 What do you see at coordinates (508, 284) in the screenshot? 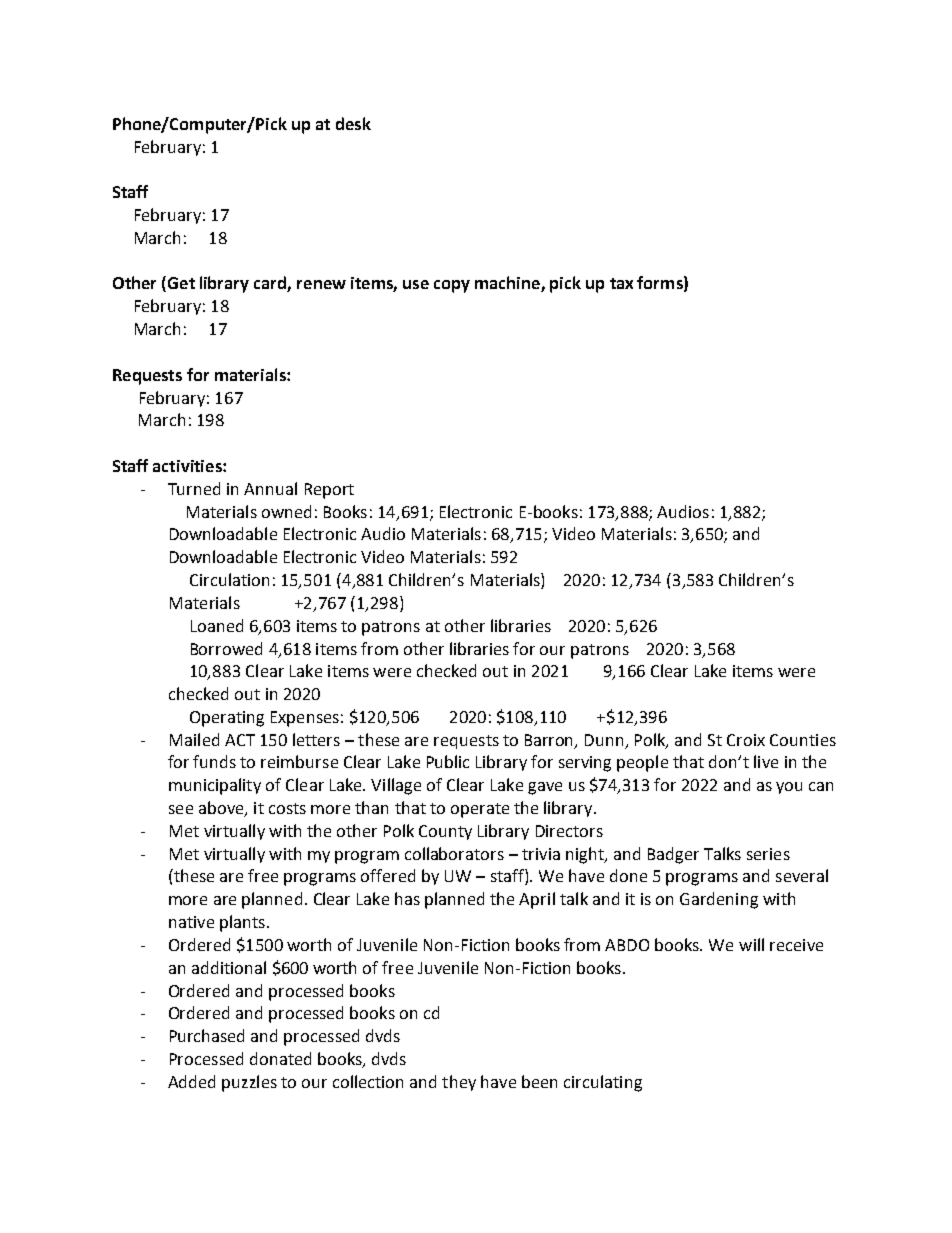
I see `machine` at bounding box center [508, 284].
